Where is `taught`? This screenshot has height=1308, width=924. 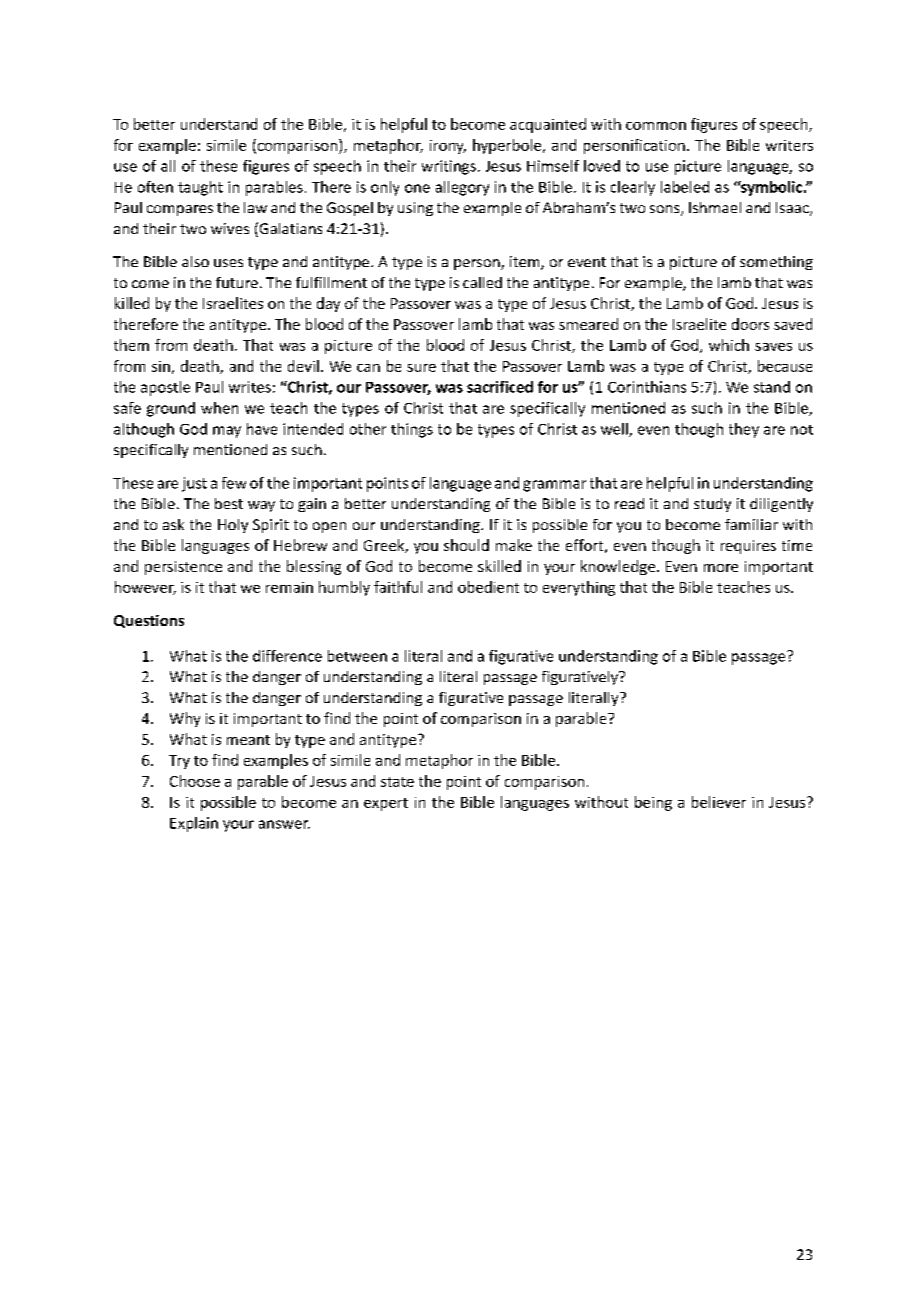 taught is located at coordinates (200, 188).
